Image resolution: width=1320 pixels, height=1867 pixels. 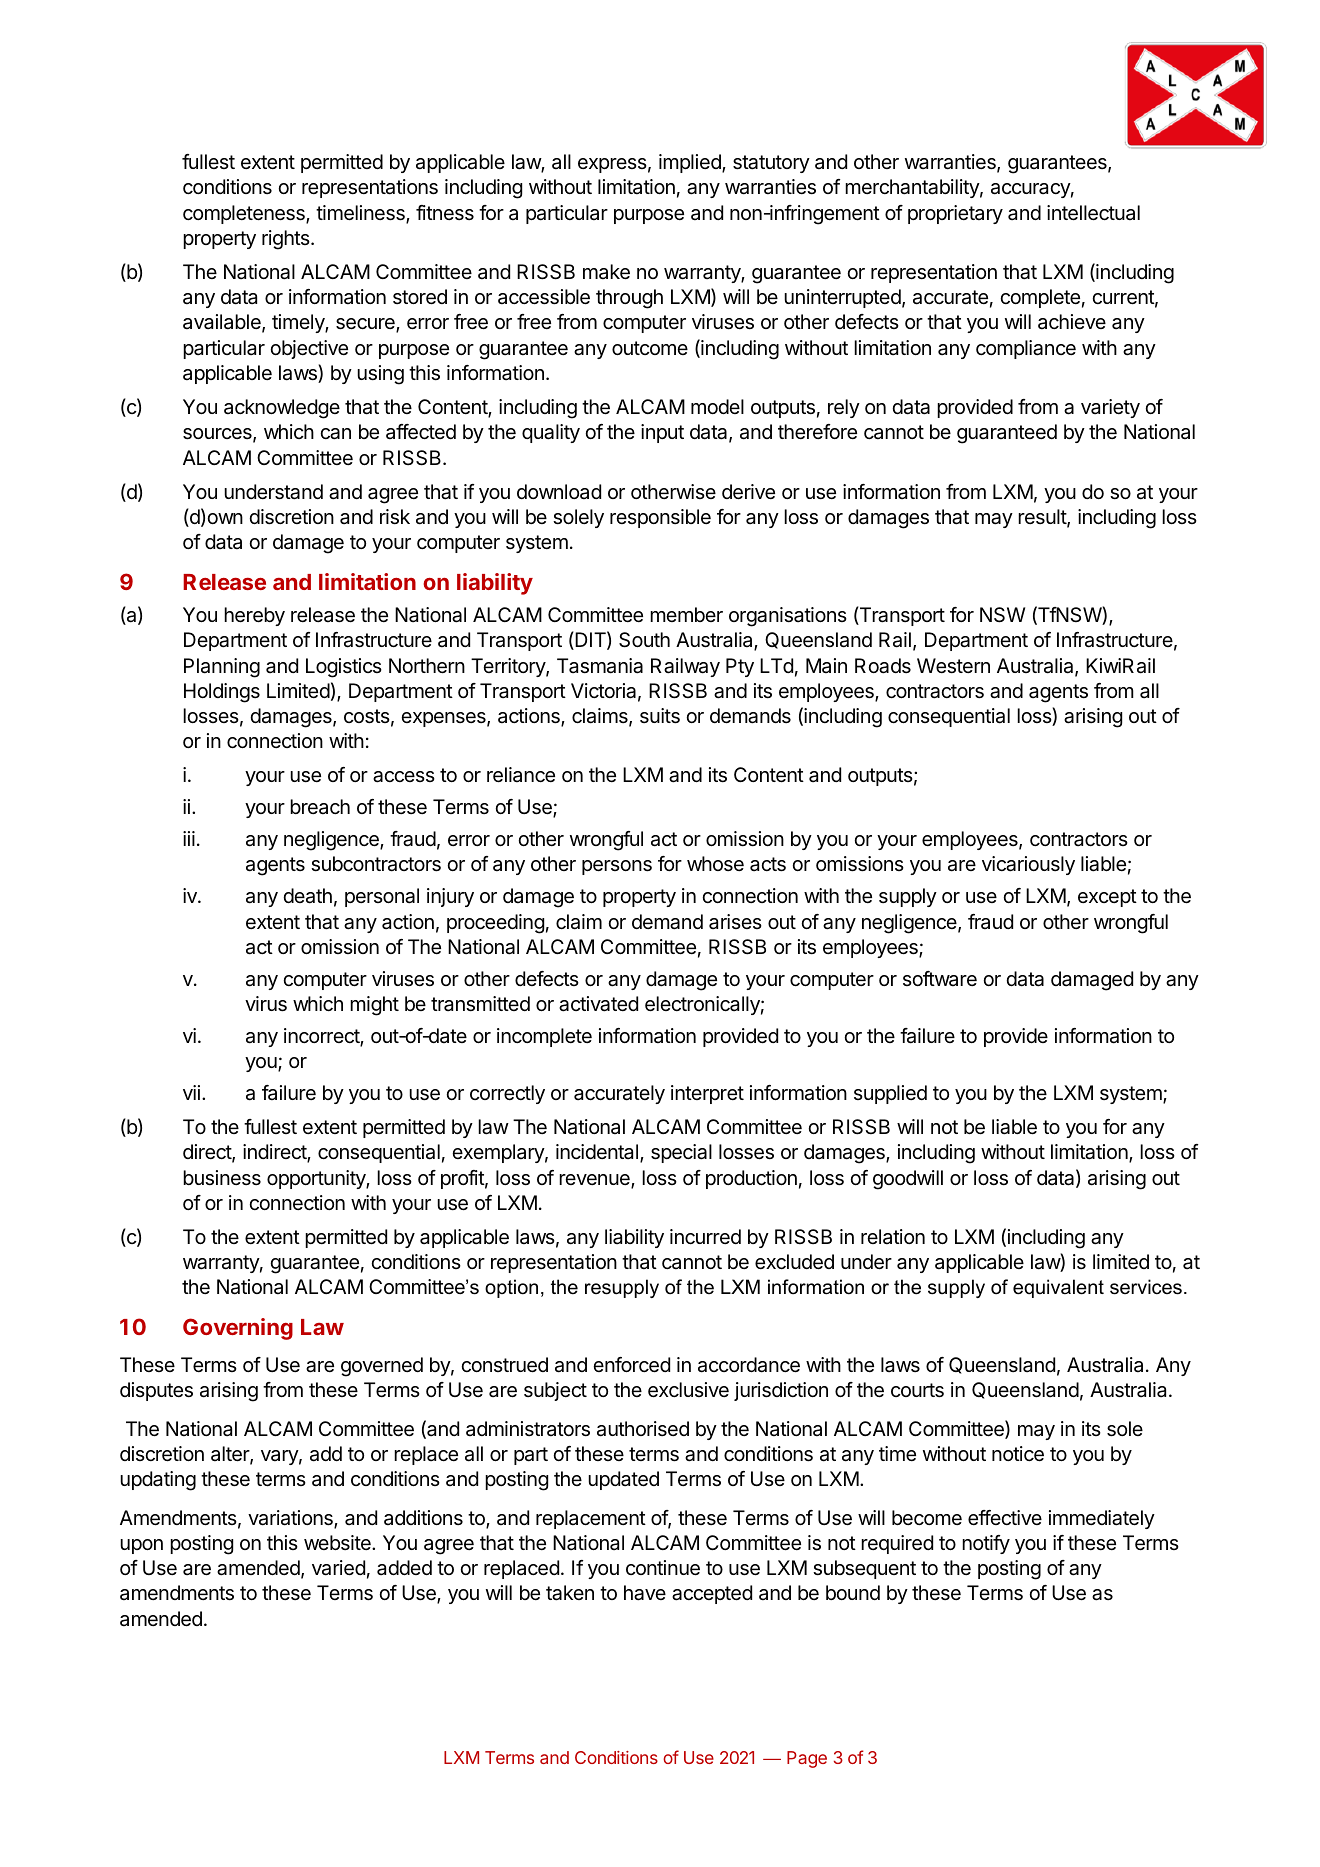 I want to click on death, so click(x=307, y=896).
